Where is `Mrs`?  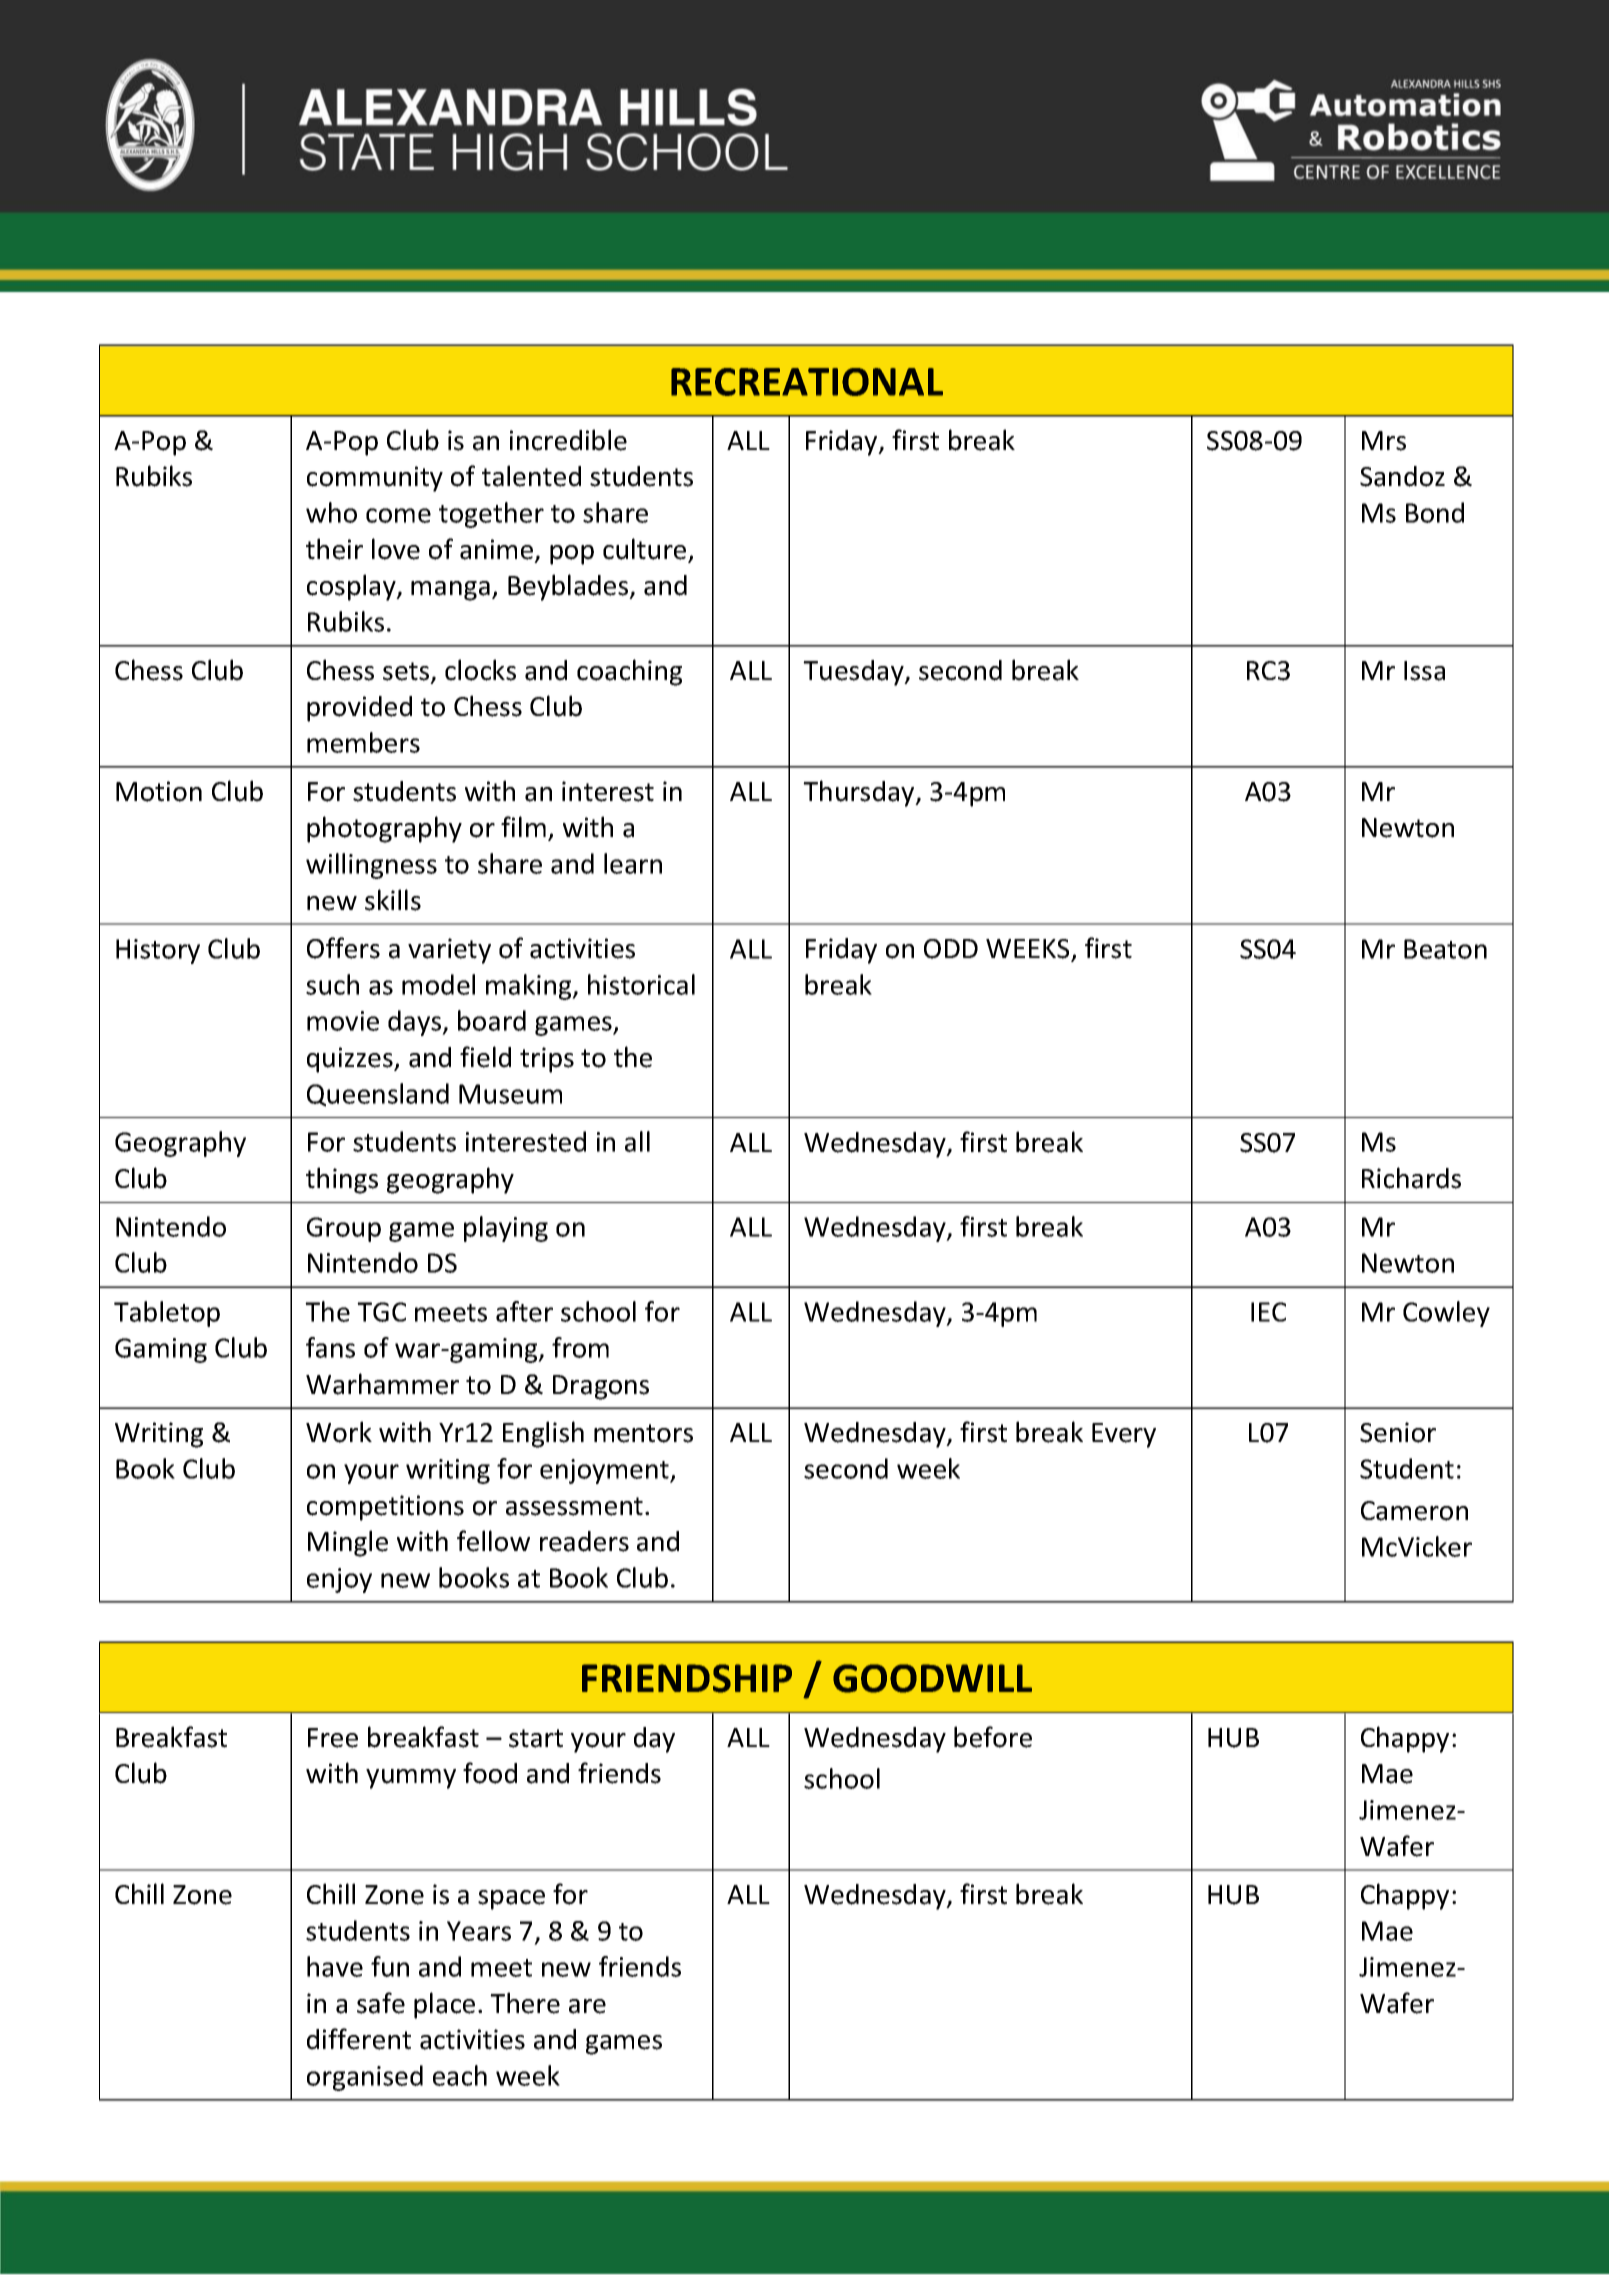 Mrs is located at coordinates (1384, 441).
